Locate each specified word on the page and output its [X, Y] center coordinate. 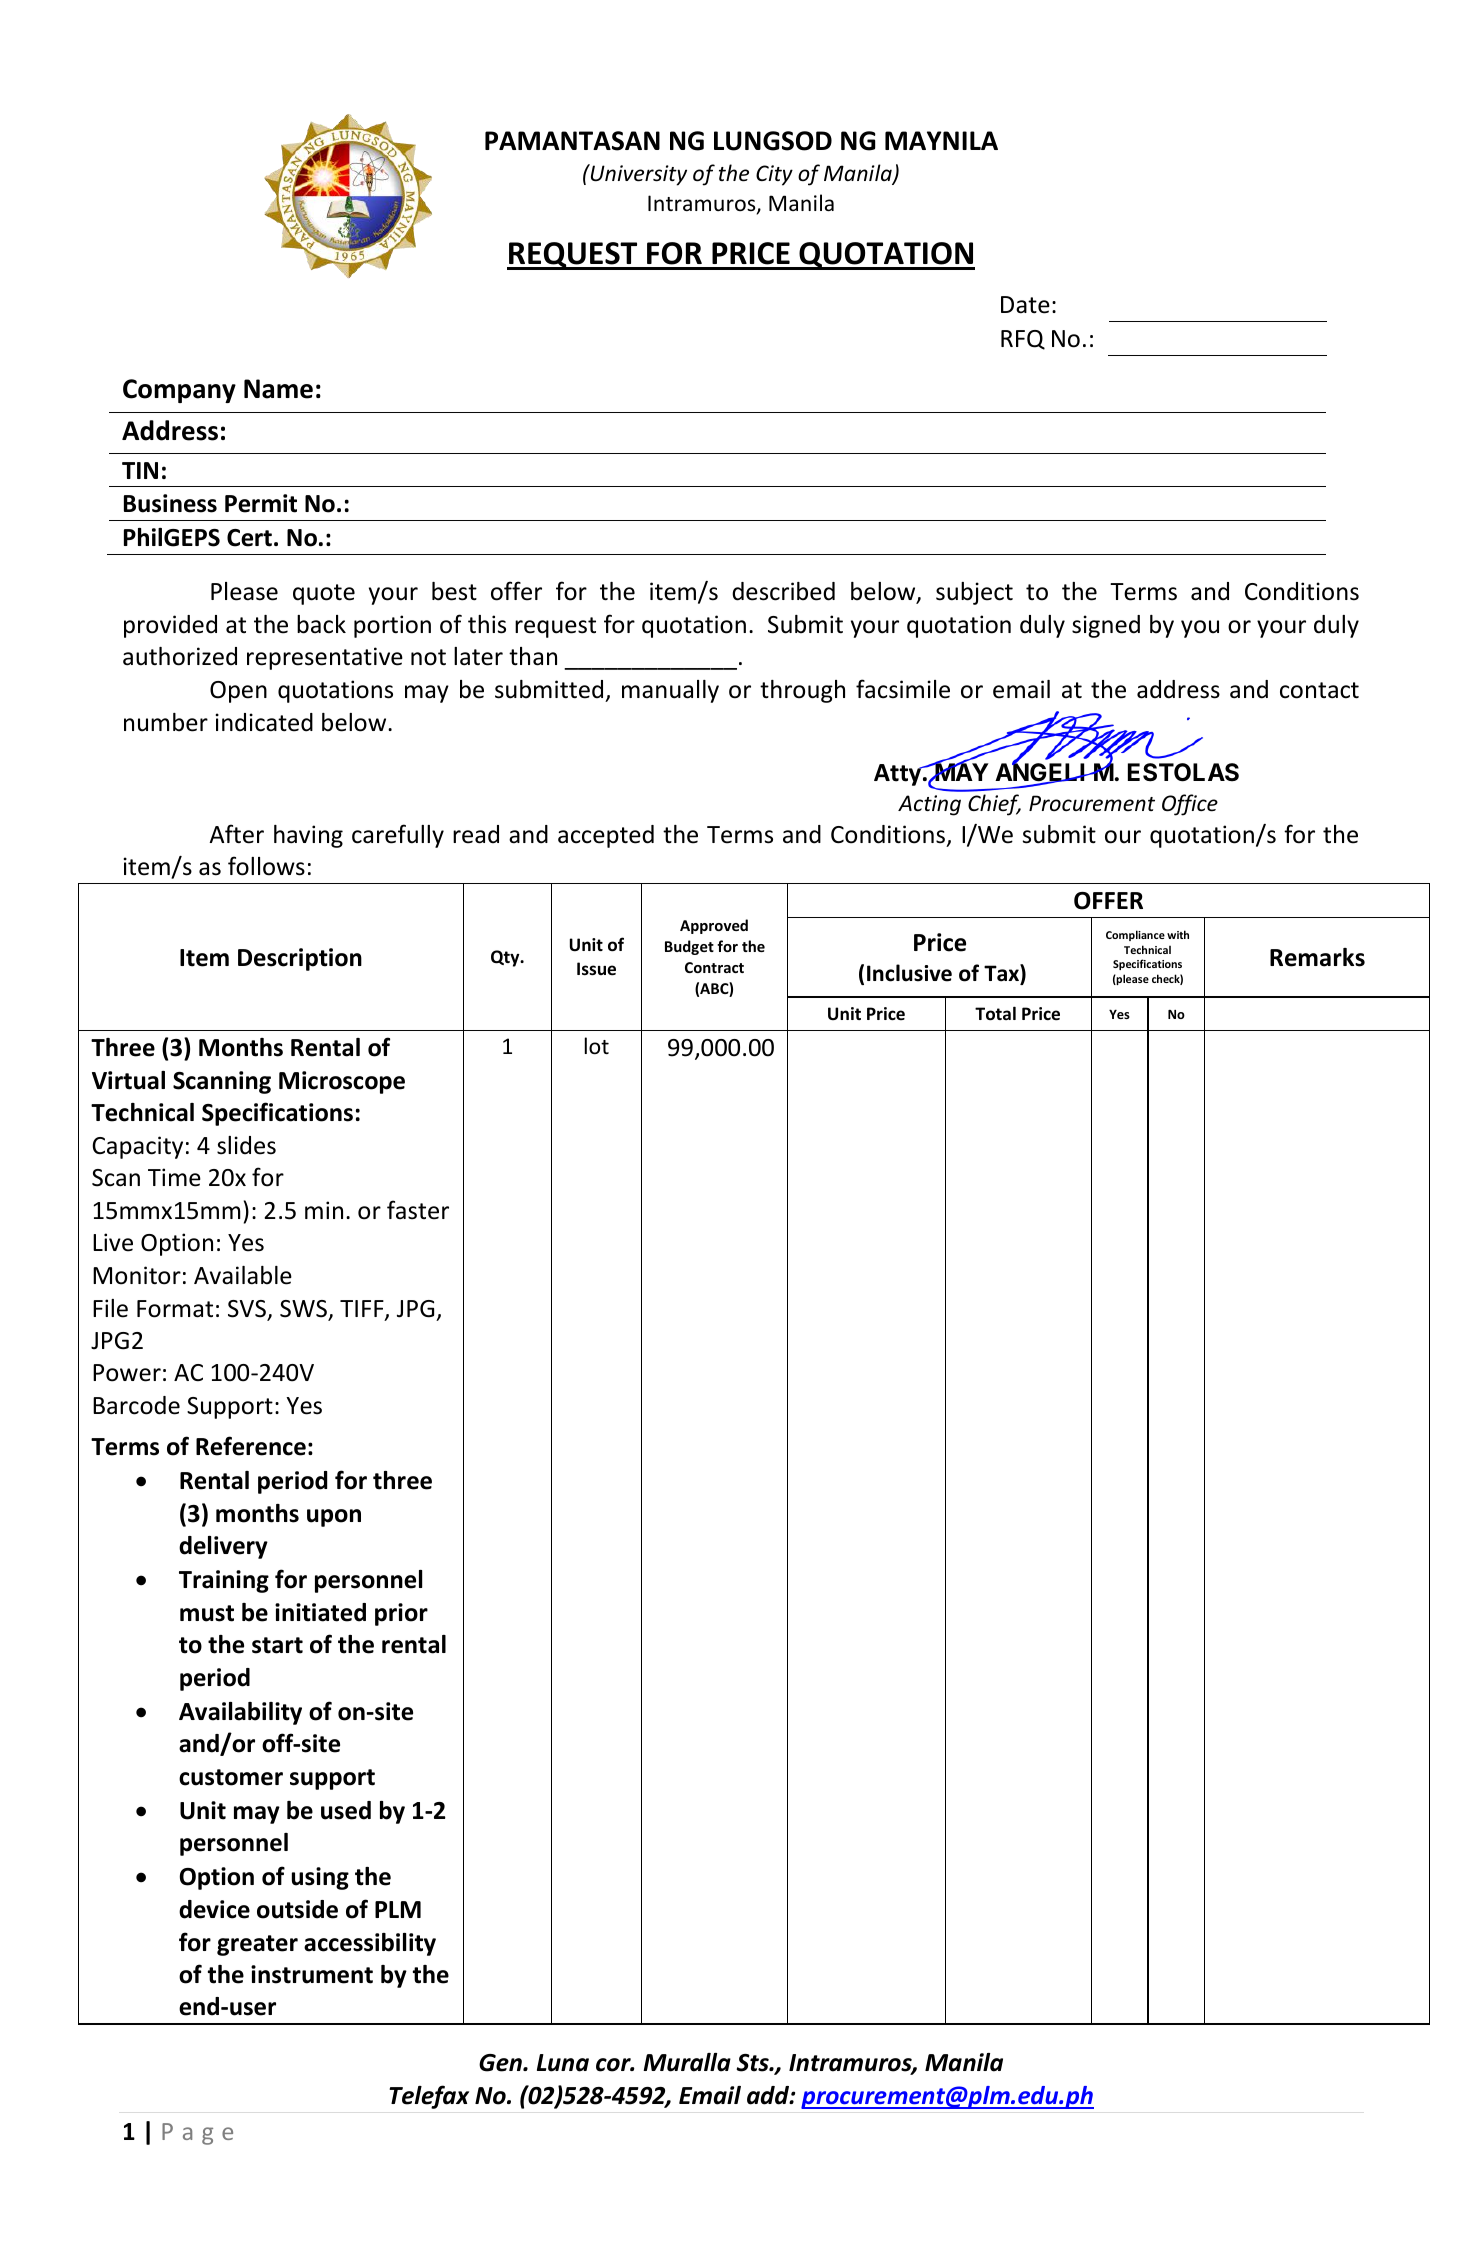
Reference [251, 1446]
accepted [606, 836]
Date [1025, 305]
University [637, 175]
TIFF [363, 1310]
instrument [312, 1974]
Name [278, 389]
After [236, 834]
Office [1190, 805]
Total [995, 1013]
